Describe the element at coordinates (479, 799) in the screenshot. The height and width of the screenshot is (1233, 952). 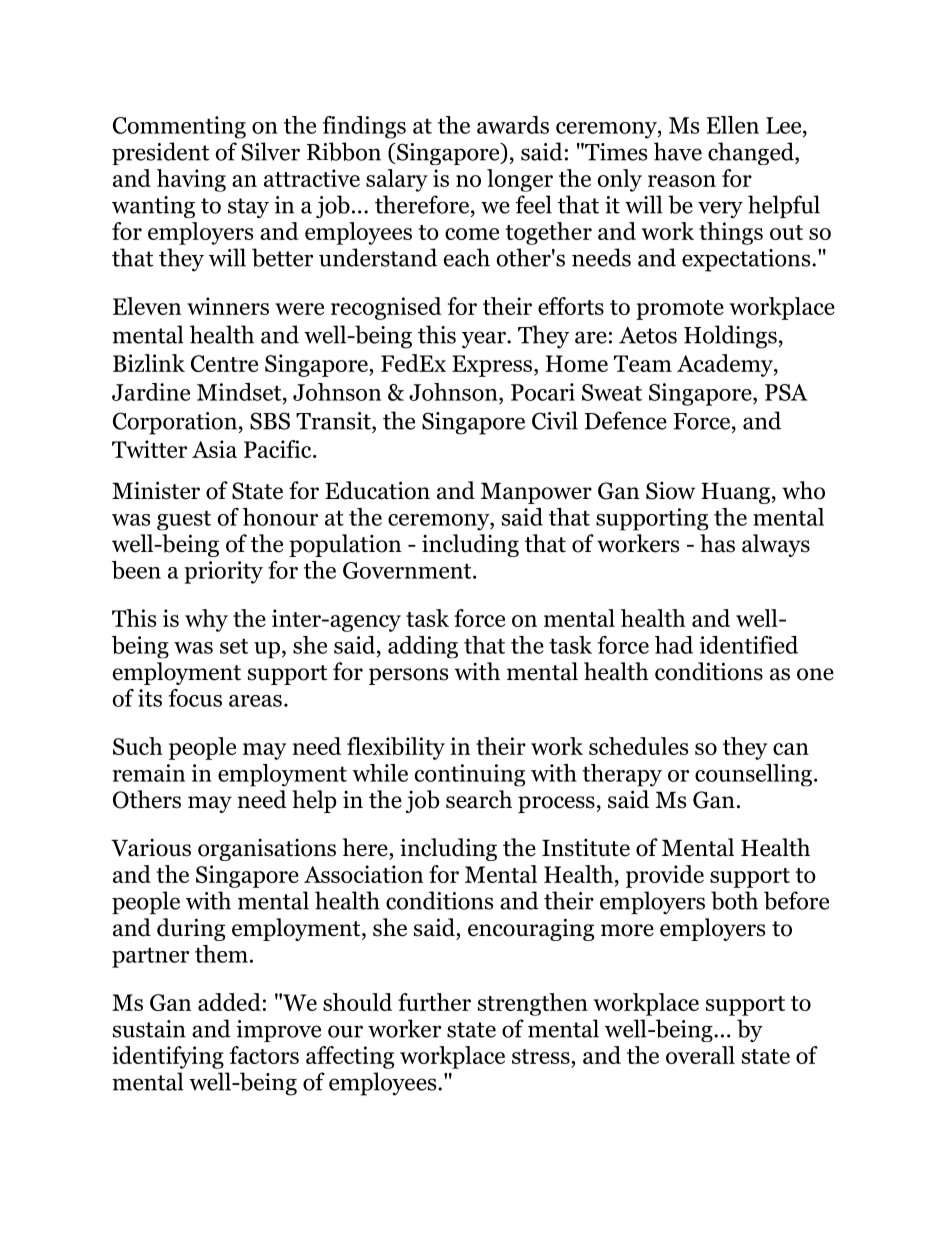
I see `search` at that location.
